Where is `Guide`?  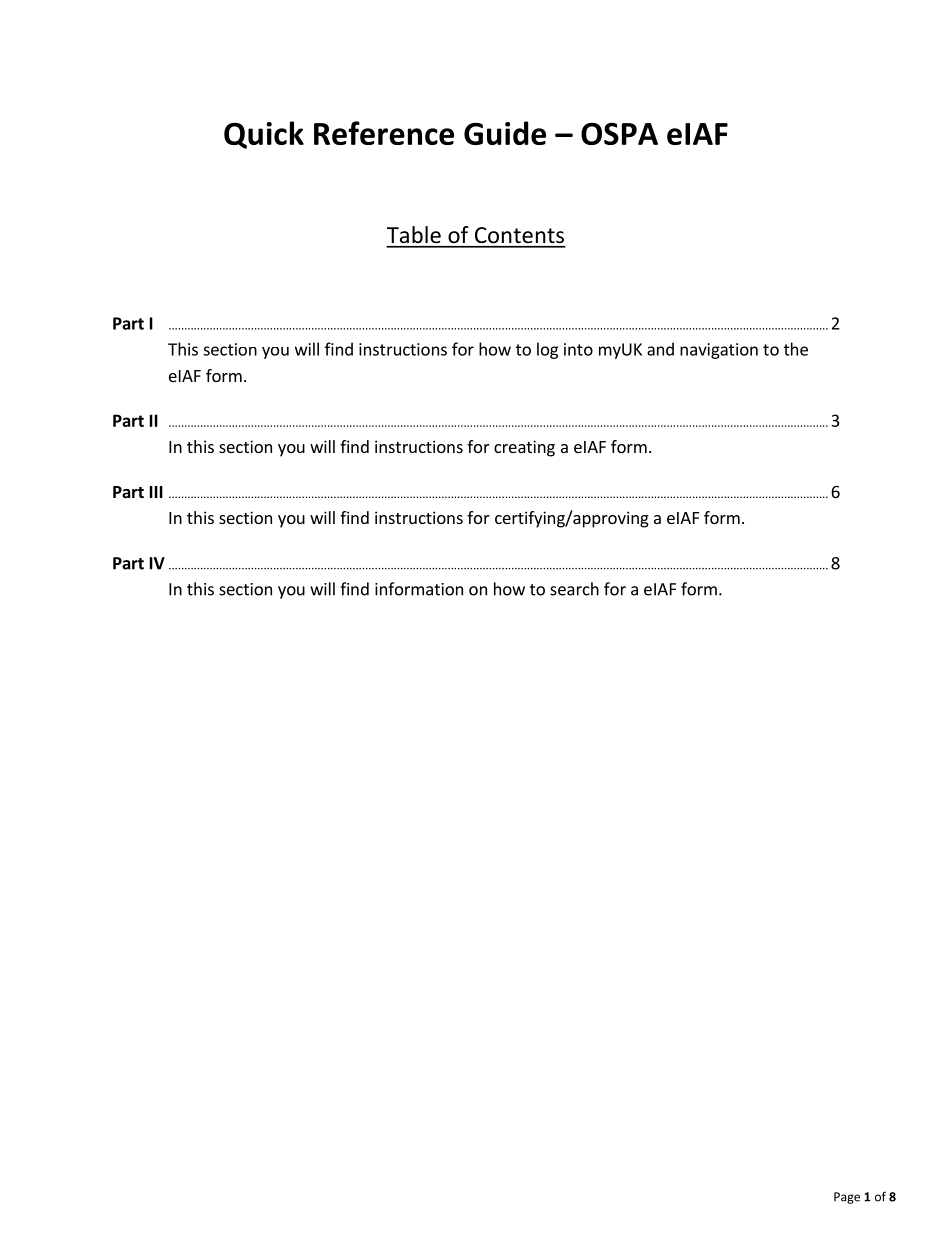
Guide is located at coordinates (505, 133).
